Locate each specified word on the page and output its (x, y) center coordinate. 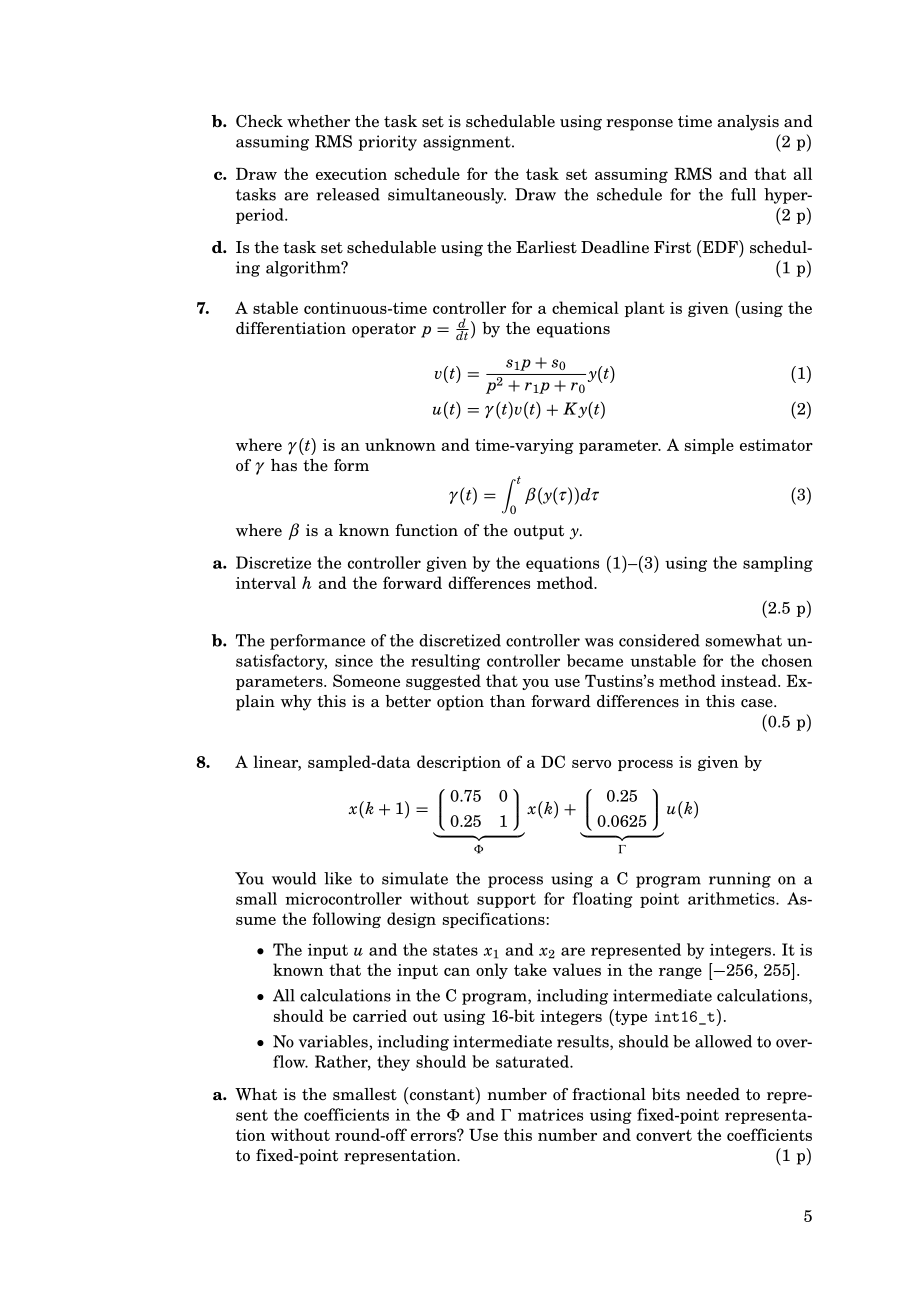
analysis (748, 123)
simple (709, 446)
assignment (468, 143)
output (539, 532)
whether (318, 121)
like (338, 878)
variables (334, 1041)
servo (591, 764)
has (284, 465)
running (740, 880)
